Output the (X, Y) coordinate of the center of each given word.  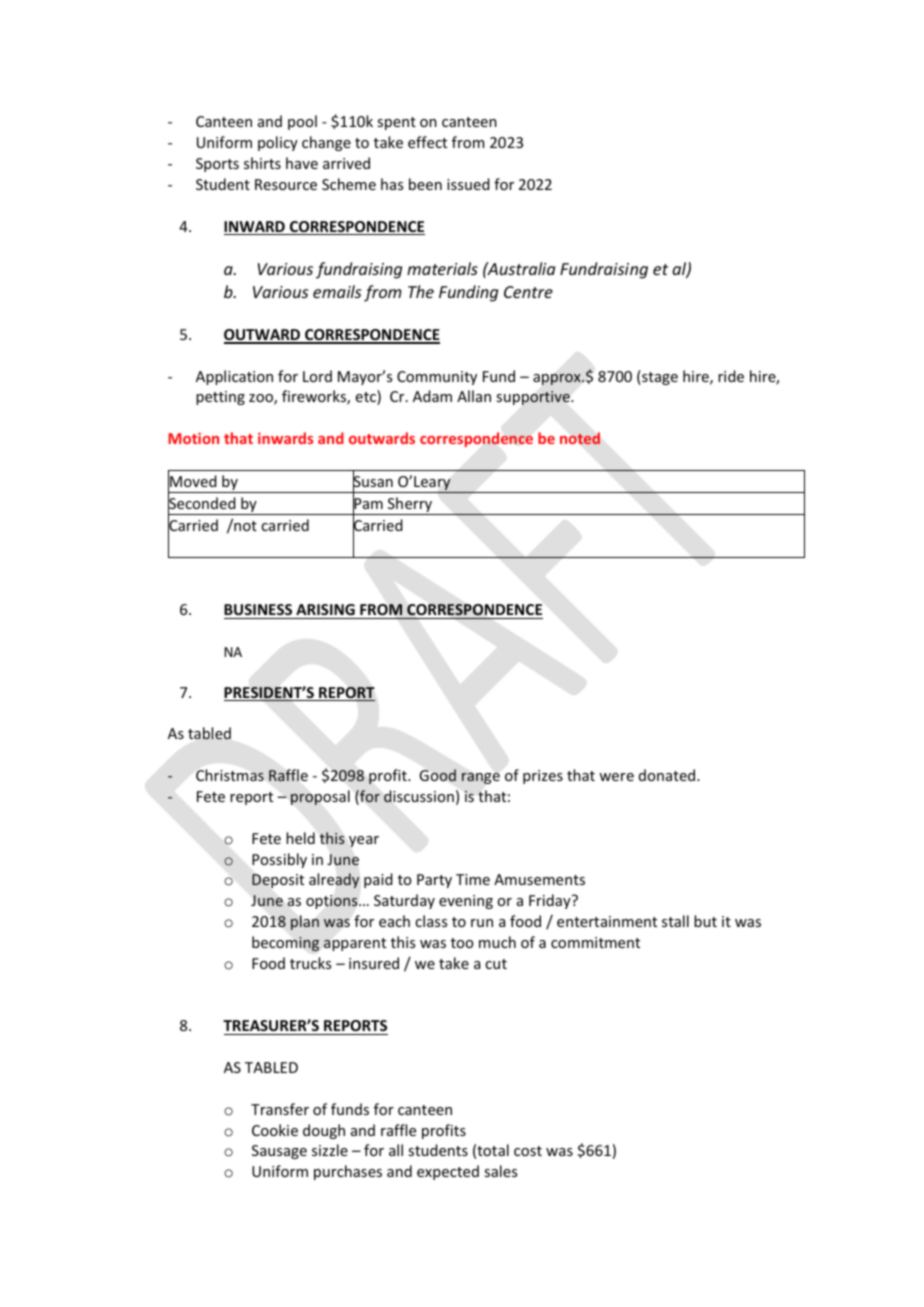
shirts (262, 163)
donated (668, 775)
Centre (528, 292)
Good (438, 775)
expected (448, 1172)
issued (468, 184)
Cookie (275, 1130)
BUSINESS (259, 611)
